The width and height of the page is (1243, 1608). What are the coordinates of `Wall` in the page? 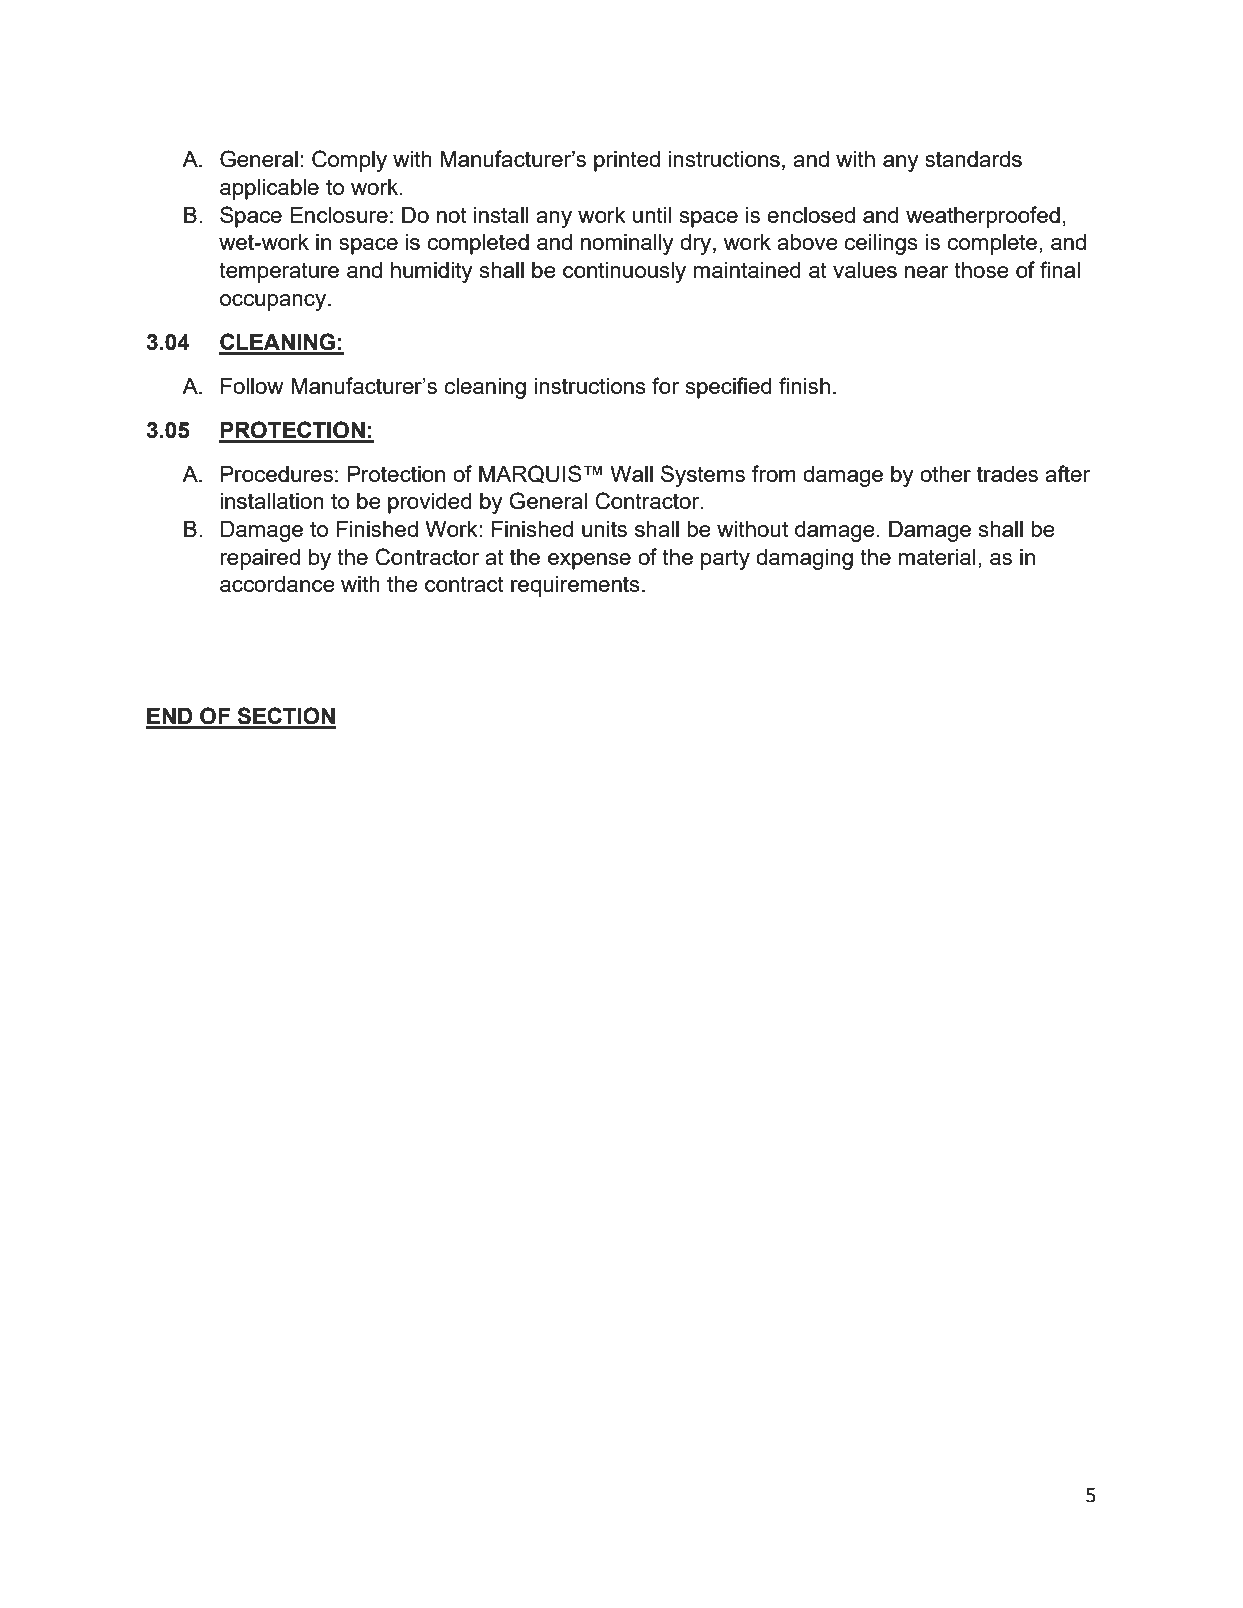 It's located at (631, 474).
